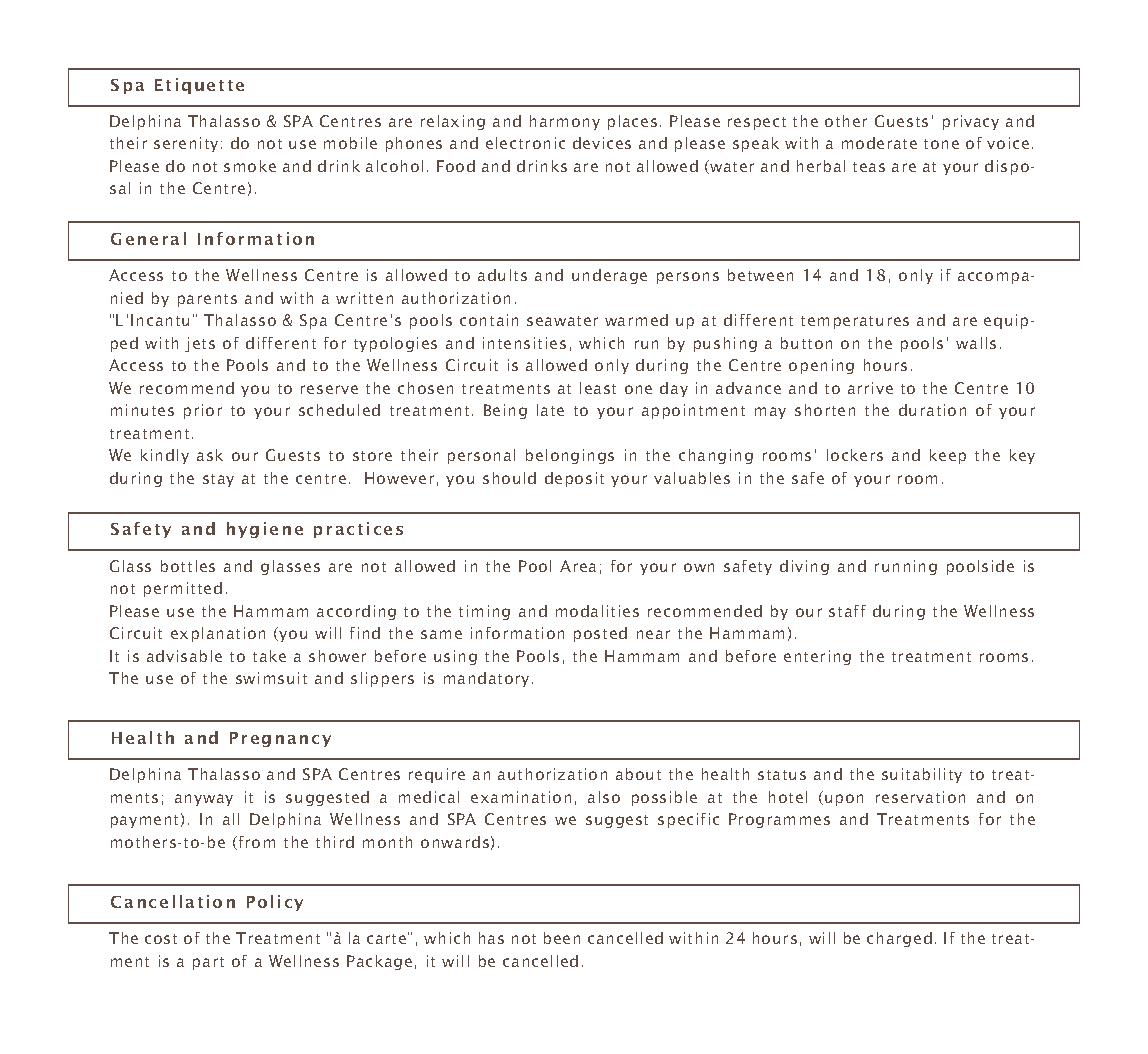 This screenshot has height=1054, width=1148. Describe the element at coordinates (941, 144) in the screenshot. I see `tone` at that location.
